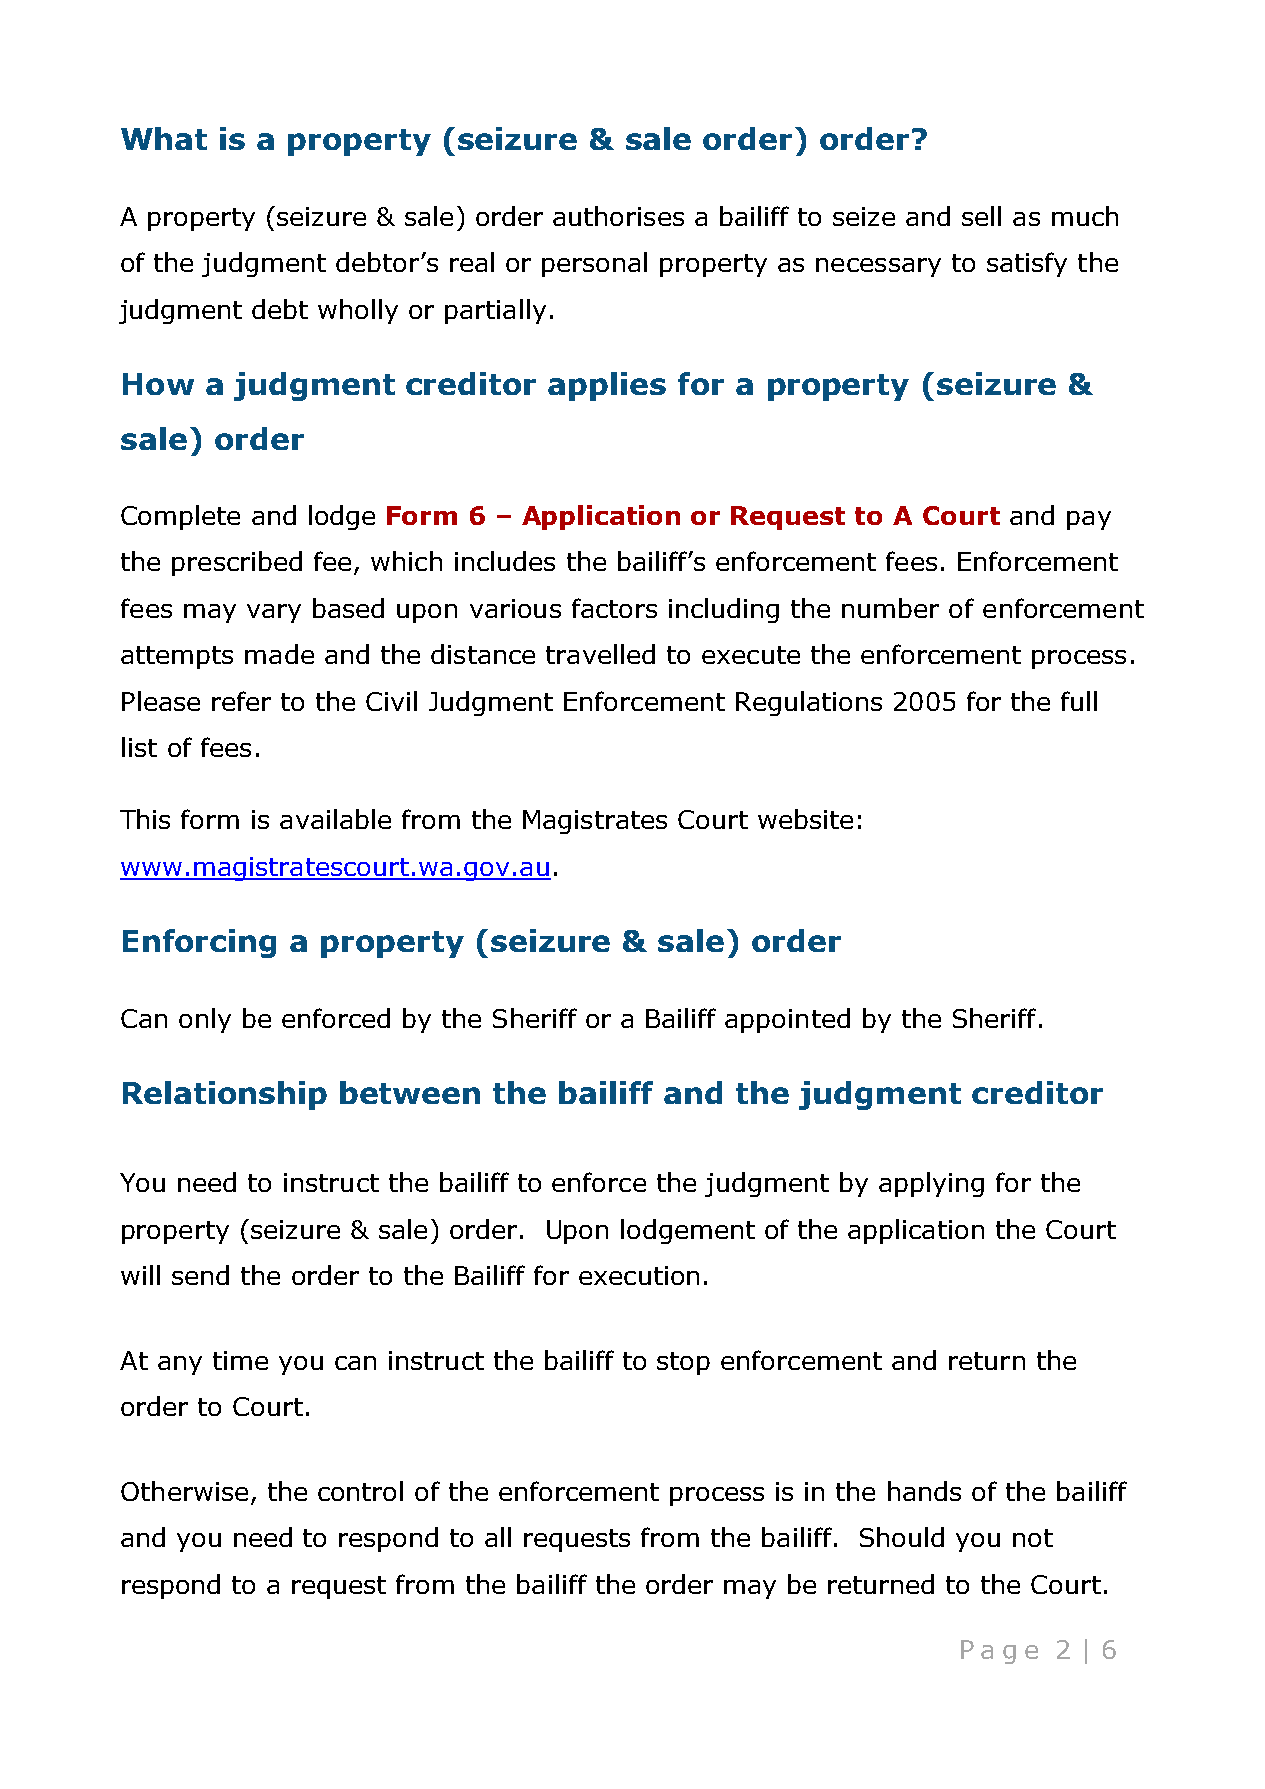 Image resolution: width=1265 pixels, height=1789 pixels. What do you see at coordinates (164, 138) in the screenshot?
I see `What` at bounding box center [164, 138].
